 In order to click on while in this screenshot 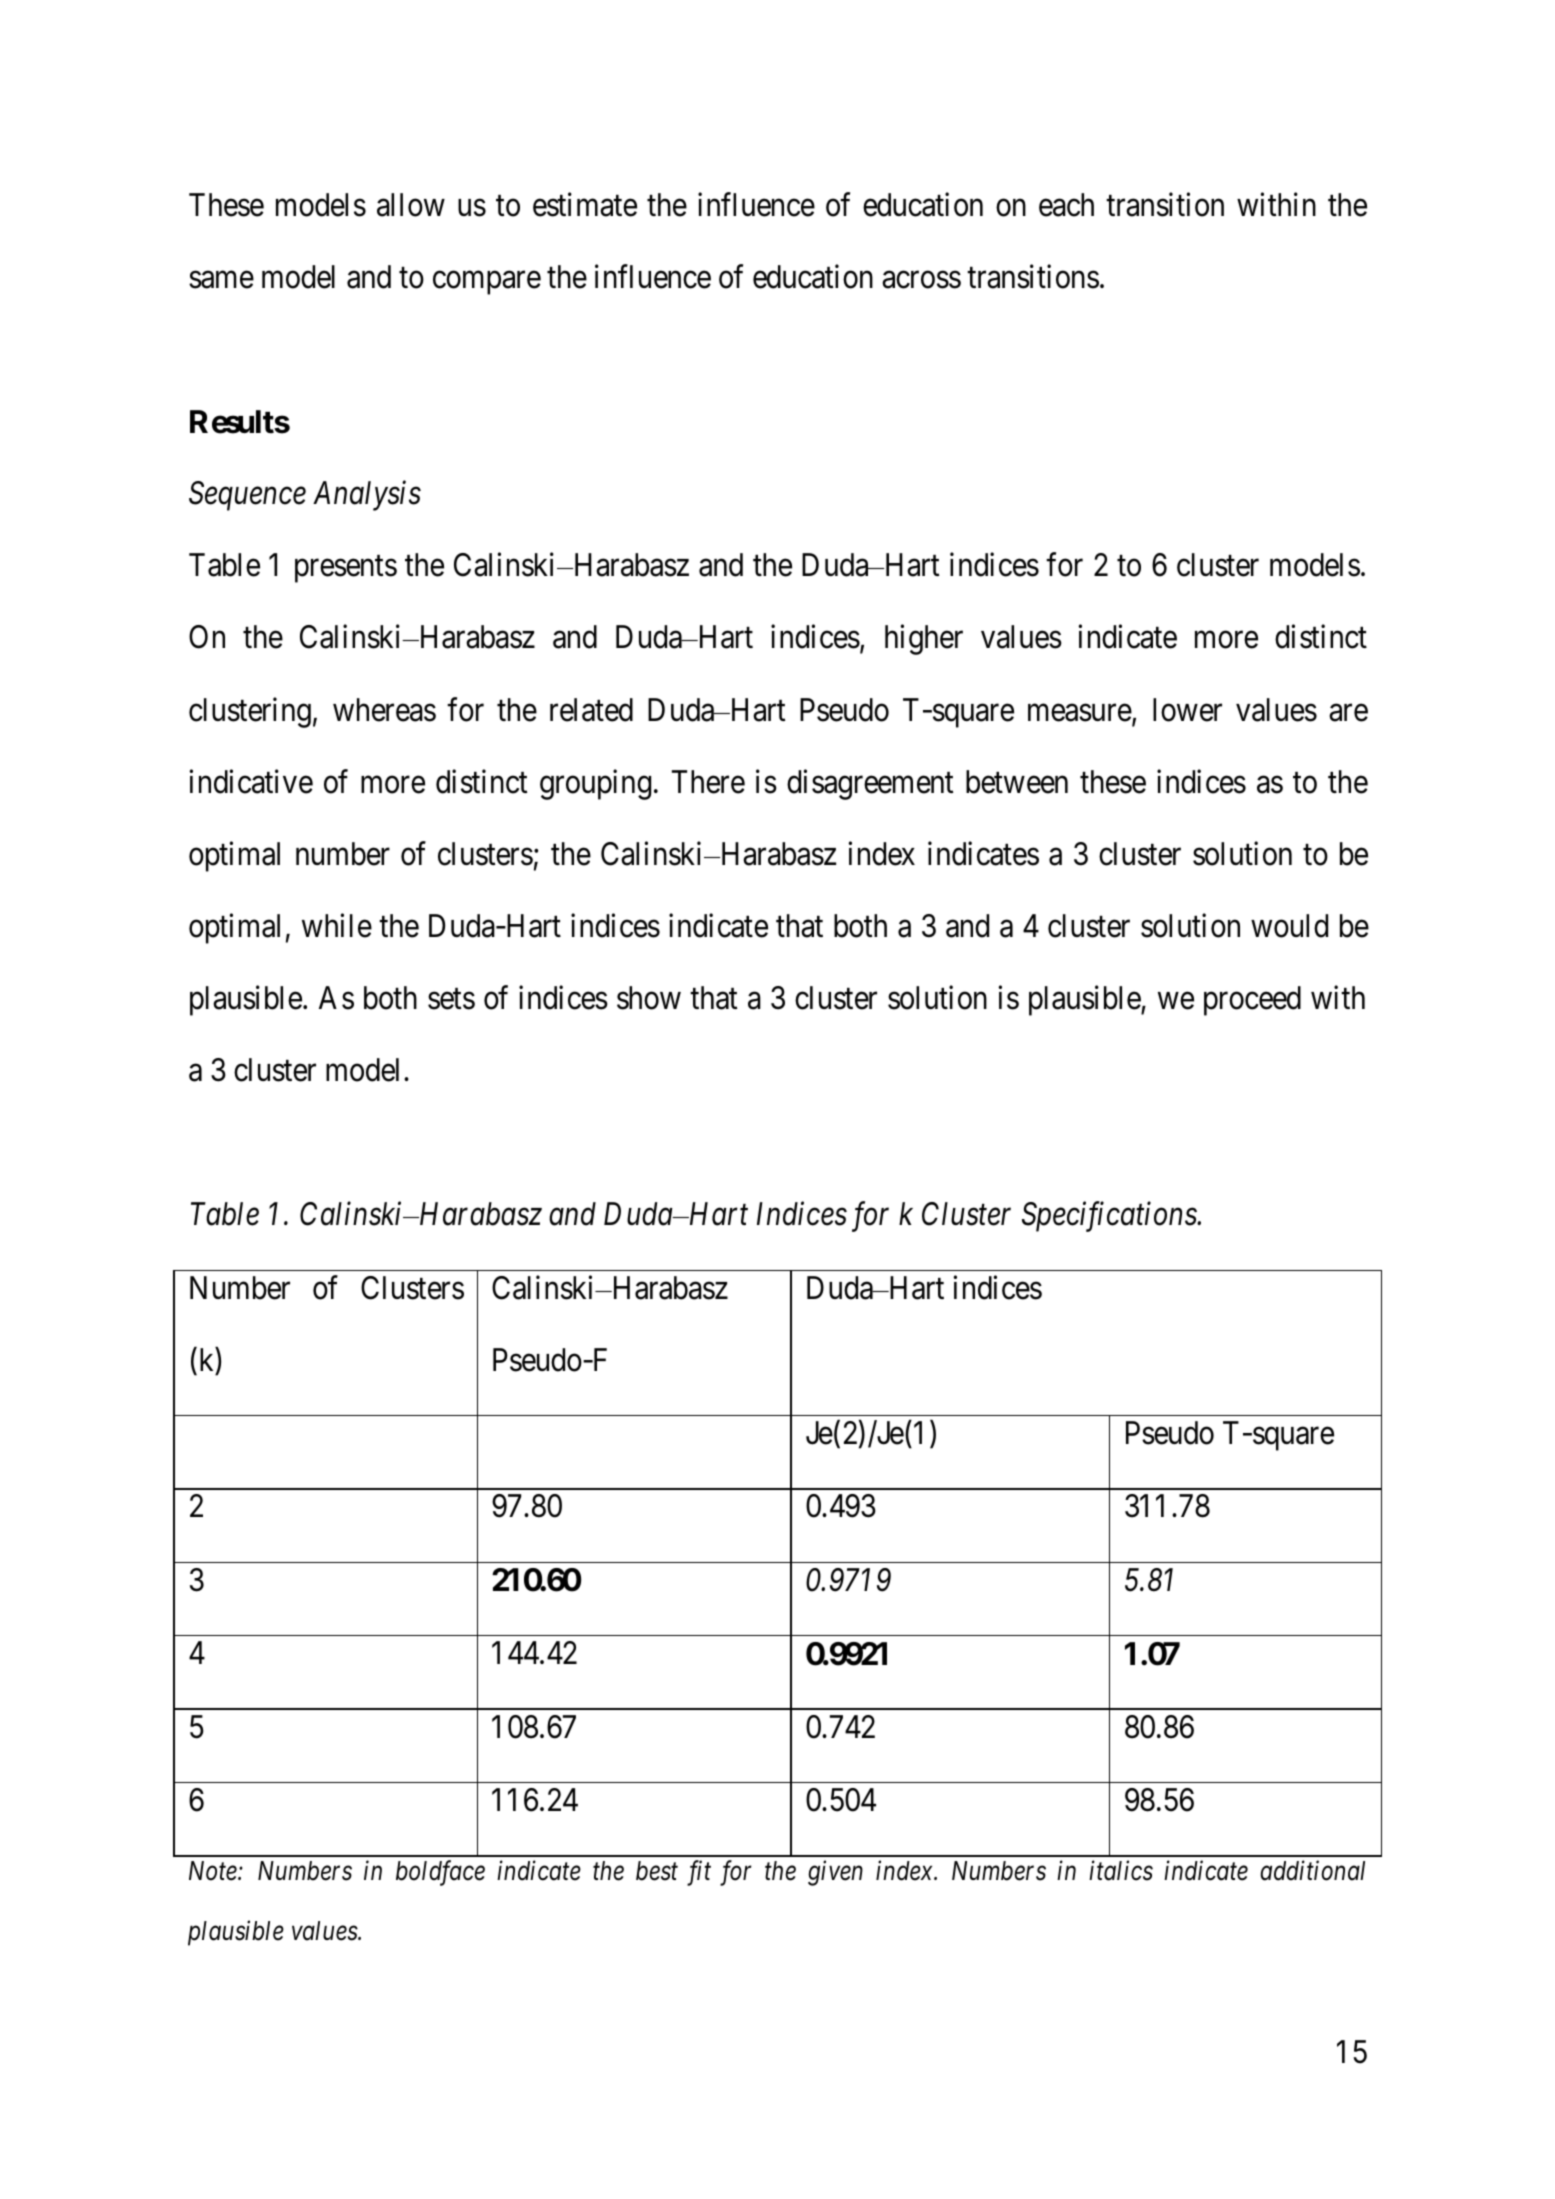, I will do `click(337, 925)`.
